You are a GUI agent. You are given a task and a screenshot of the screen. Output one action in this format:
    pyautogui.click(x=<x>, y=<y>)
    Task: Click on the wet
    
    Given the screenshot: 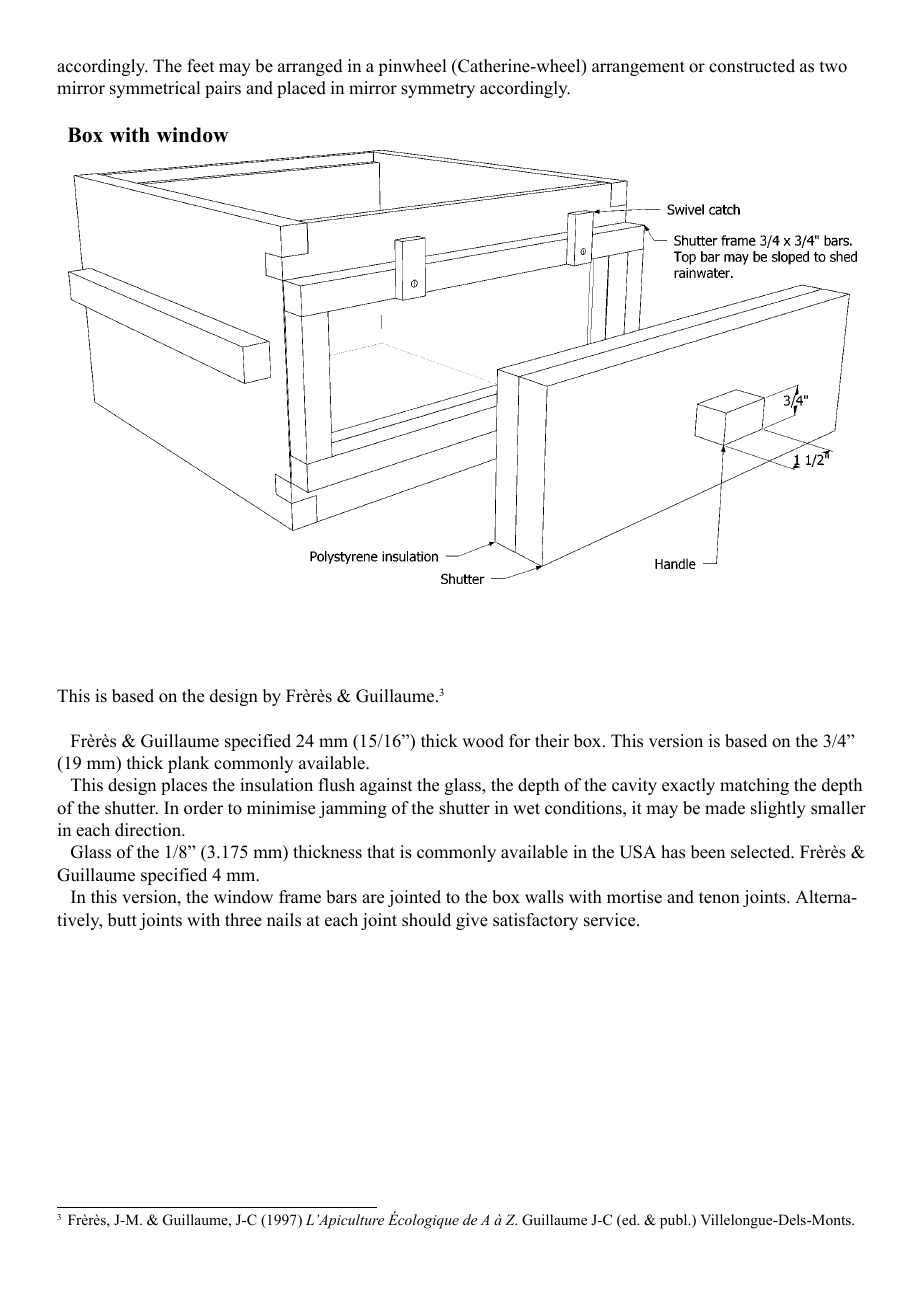 What is the action you would take?
    pyautogui.click(x=526, y=809)
